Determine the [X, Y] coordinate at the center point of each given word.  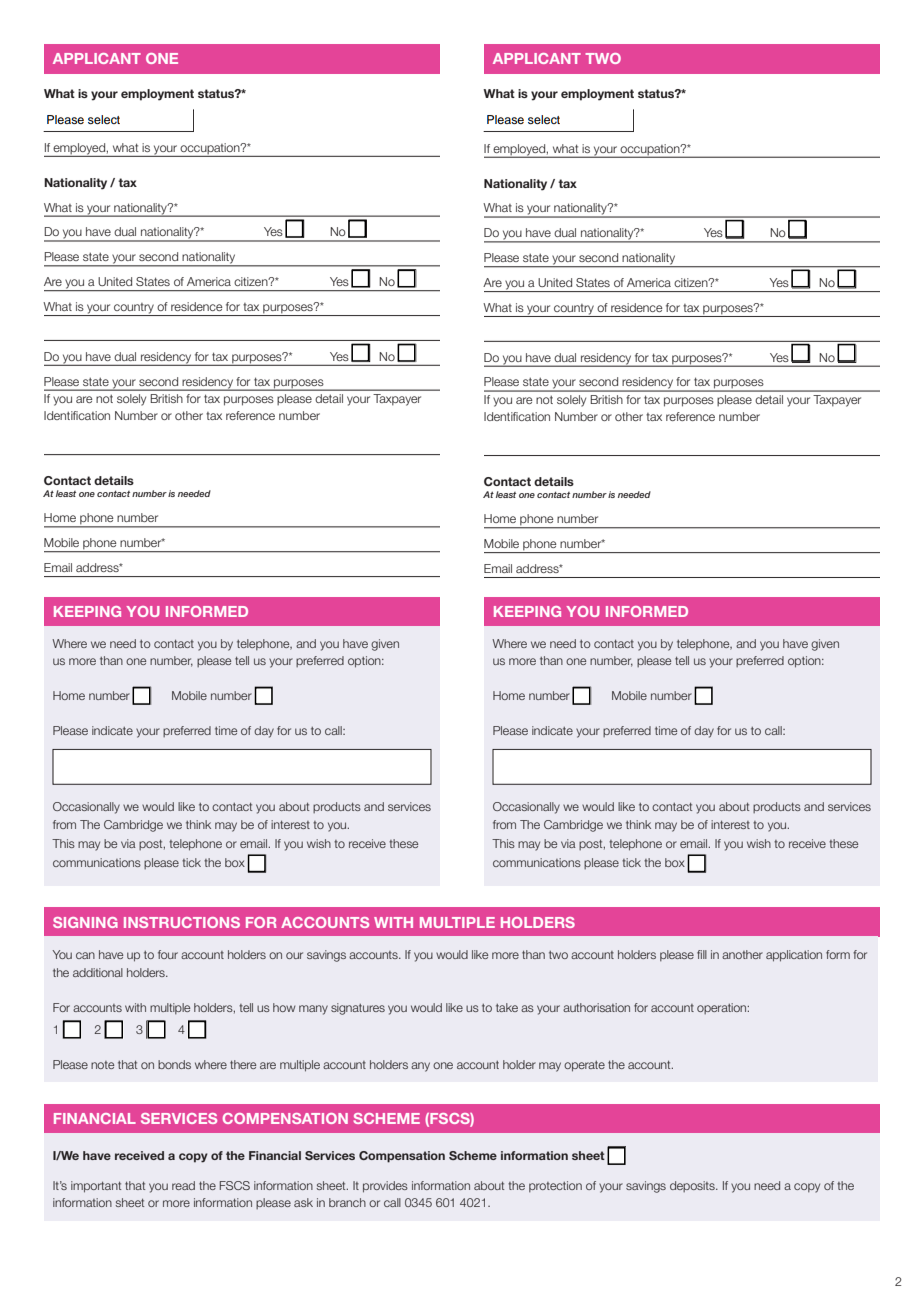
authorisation [596, 1007]
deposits [693, 1186]
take [507, 1007]
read [183, 1185]
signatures [358, 1009]
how [284, 1007]
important [96, 1187]
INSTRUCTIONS [182, 922]
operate [584, 1066]
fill [702, 954]
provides [385, 1187]
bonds [174, 1064]
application [794, 956]
